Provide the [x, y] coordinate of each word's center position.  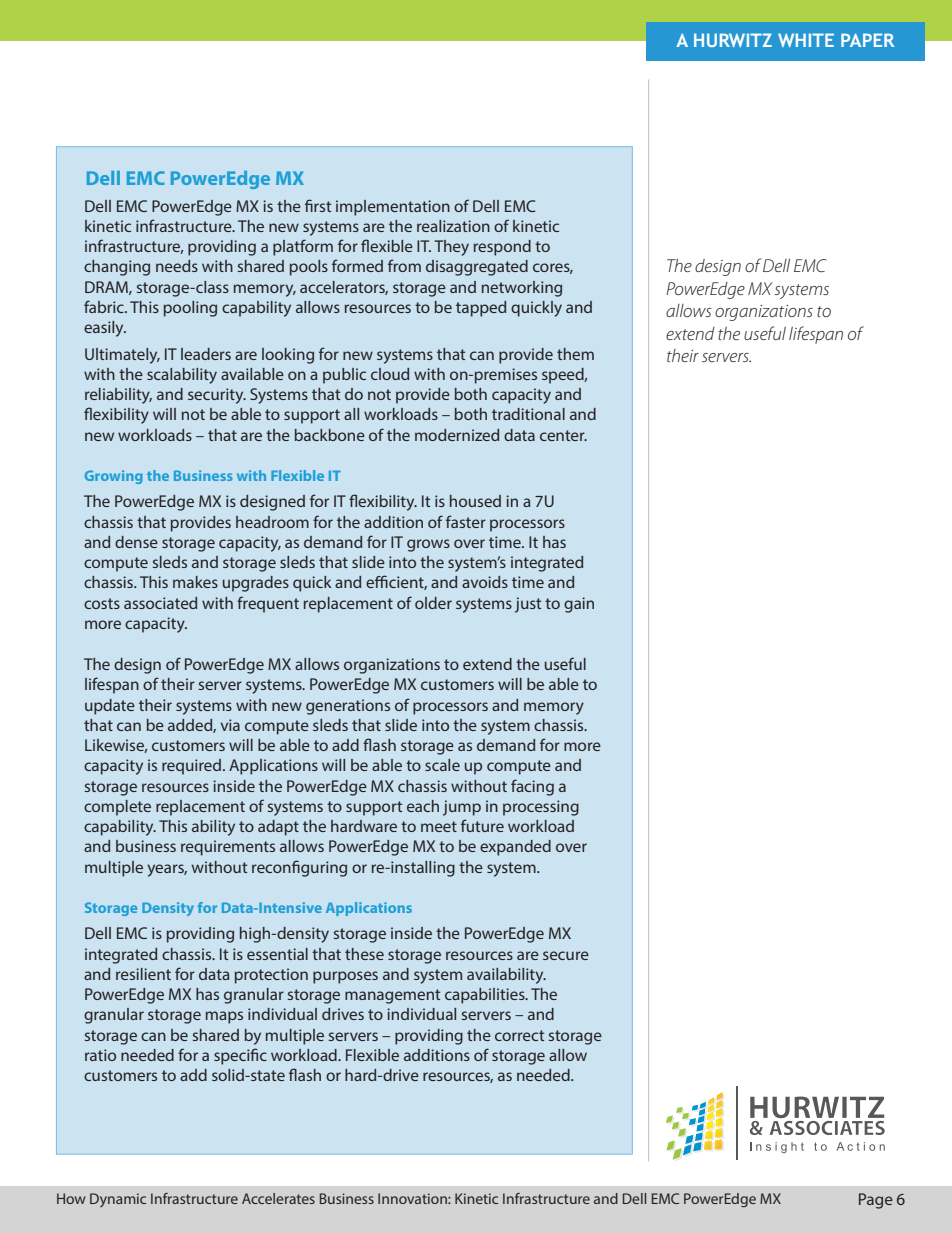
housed [475, 501]
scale [442, 765]
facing [532, 787]
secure [566, 955]
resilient [143, 974]
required [191, 767]
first [318, 205]
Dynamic [118, 1200]
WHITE [806, 40]
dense [136, 542]
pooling [190, 309]
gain [579, 605]
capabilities [486, 996]
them [575, 354]
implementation [393, 208]
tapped [481, 309]
